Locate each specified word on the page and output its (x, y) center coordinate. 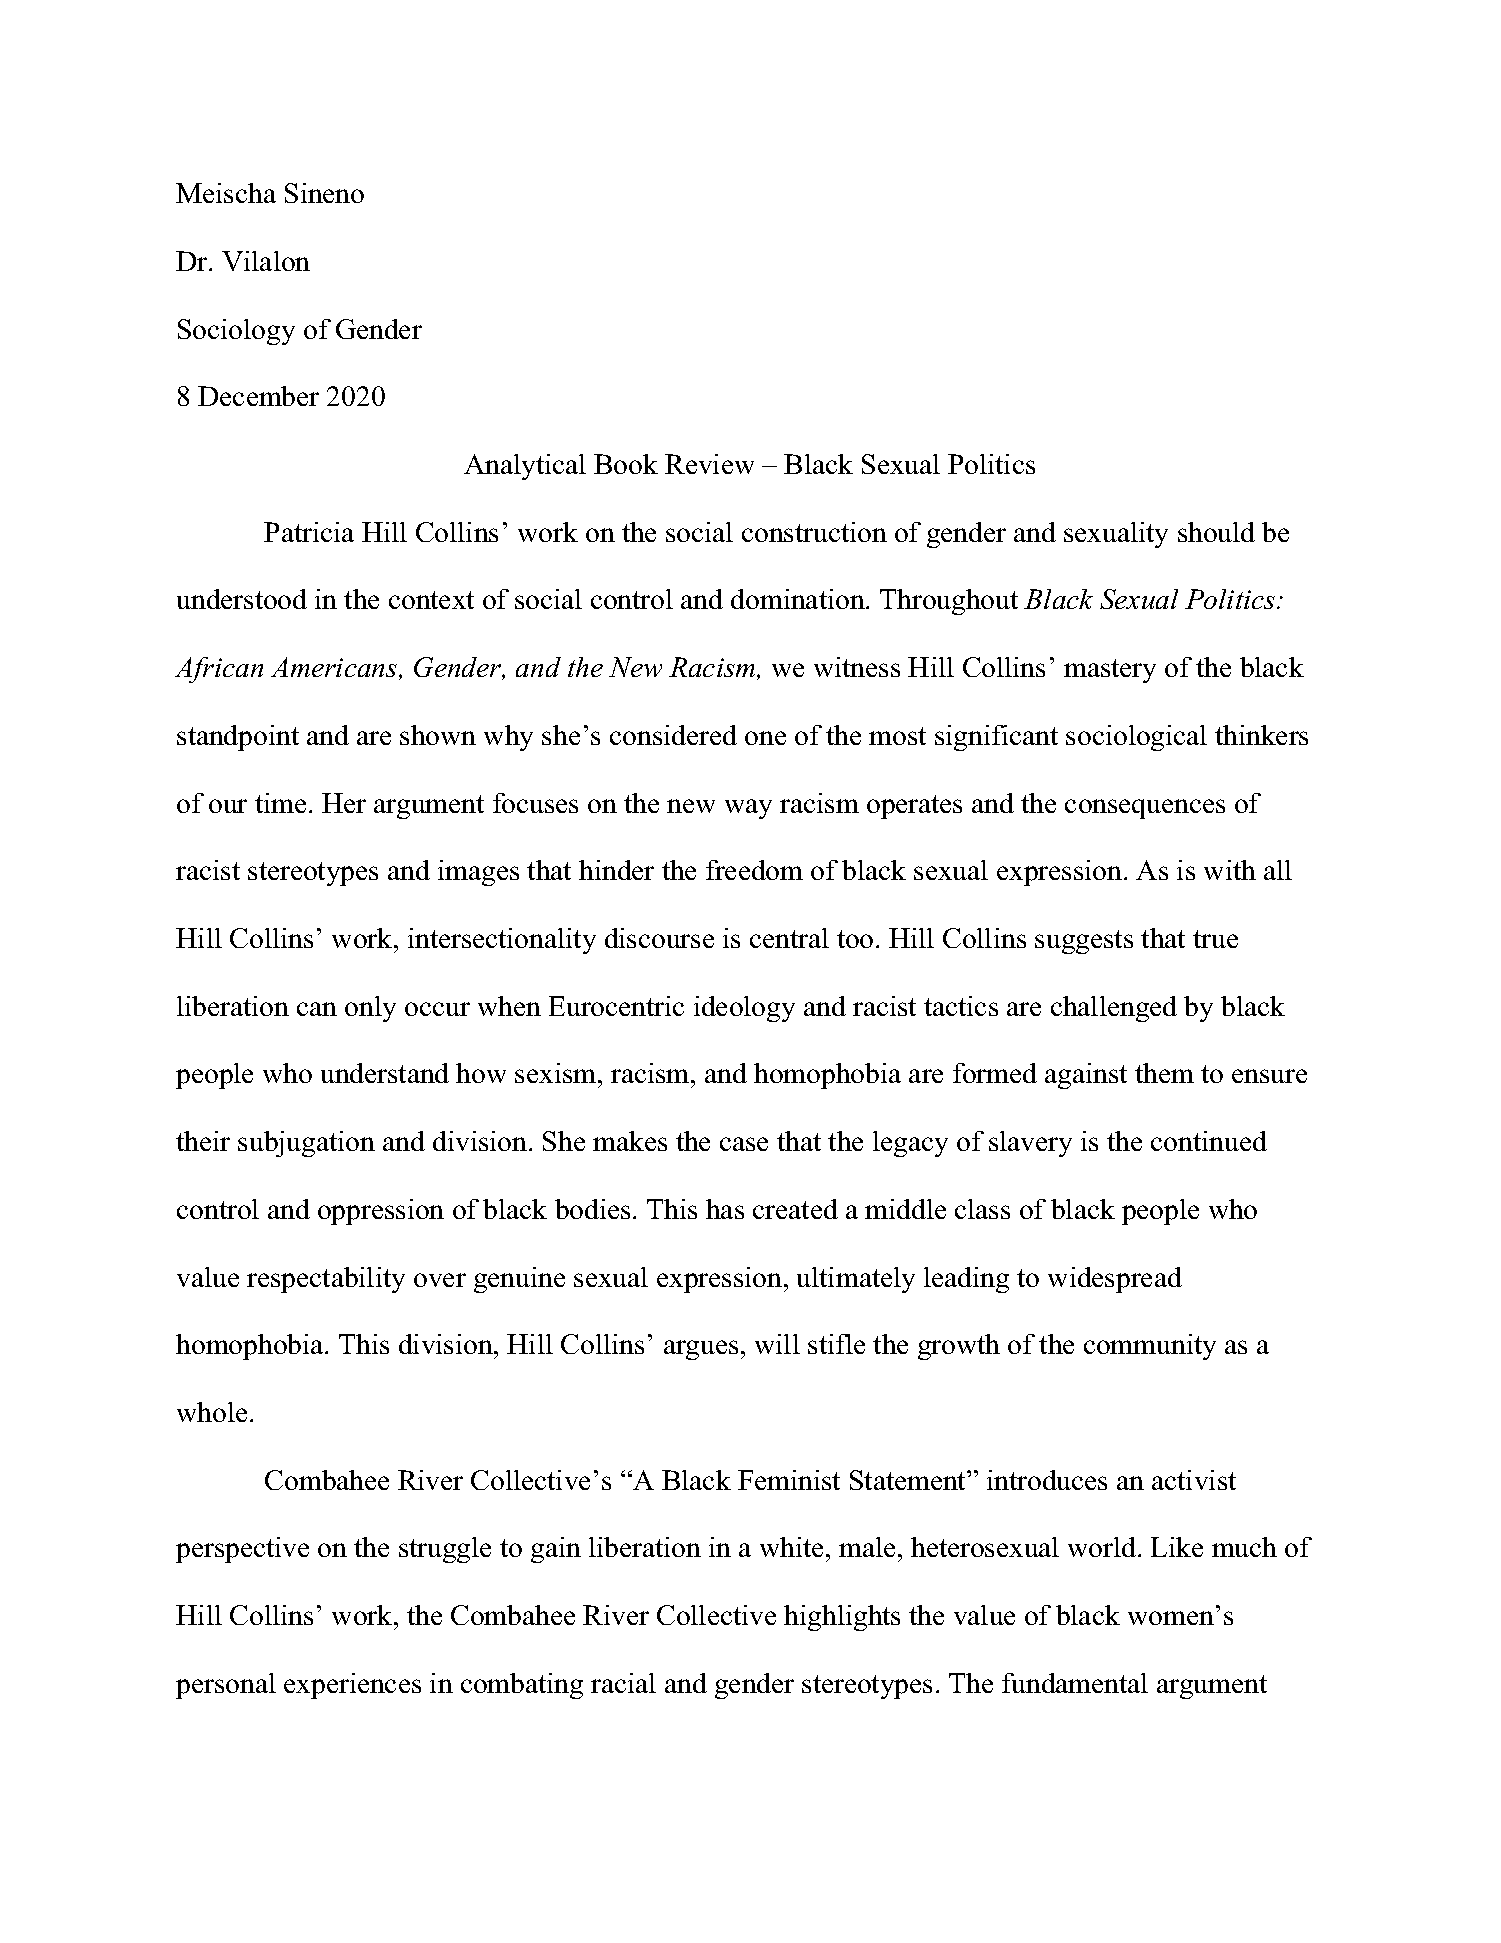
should (1216, 532)
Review (709, 464)
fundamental (1075, 1683)
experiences (352, 1686)
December (258, 396)
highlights (842, 1618)
